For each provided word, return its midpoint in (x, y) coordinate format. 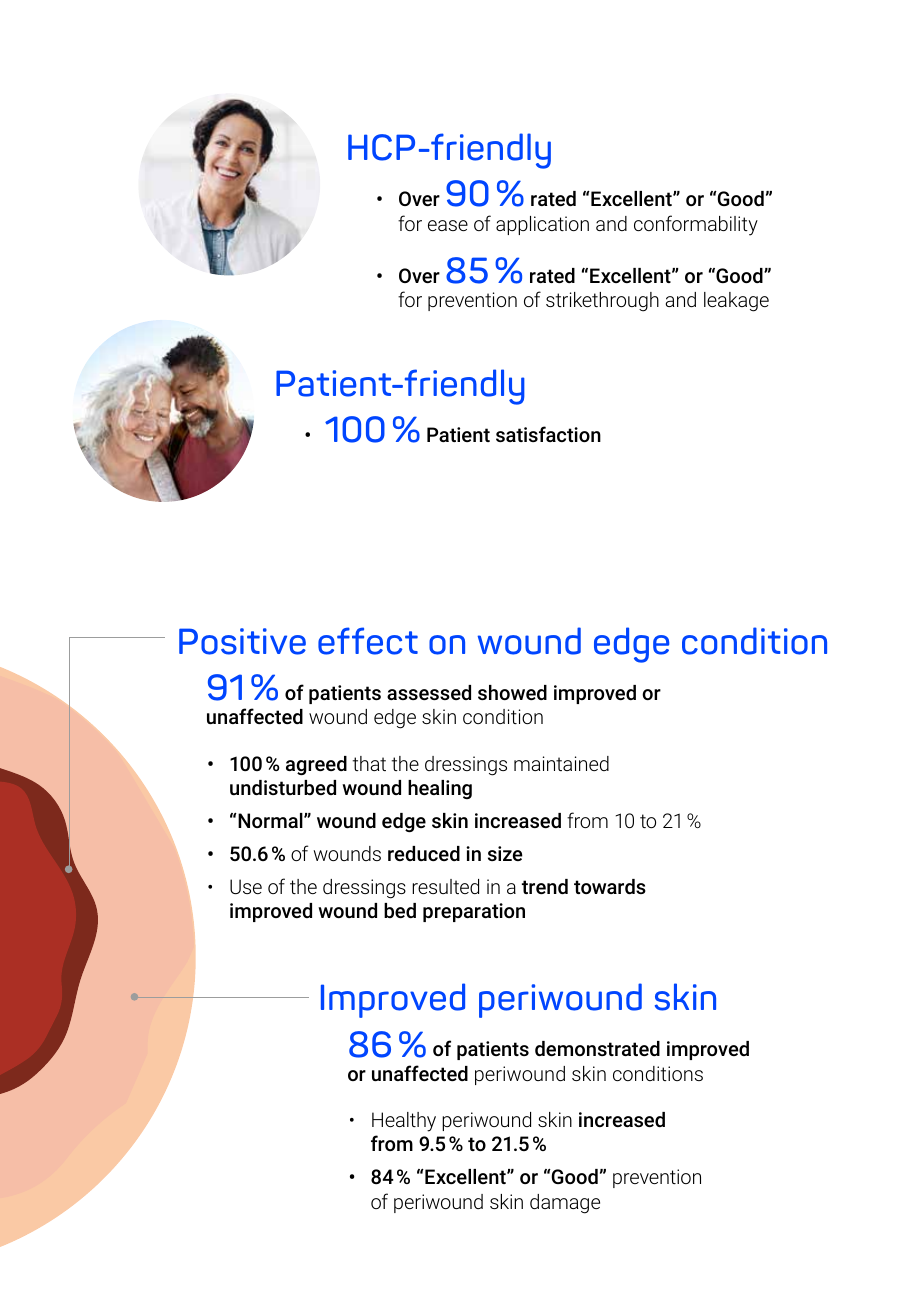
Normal (270, 820)
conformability (696, 225)
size (505, 853)
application (542, 225)
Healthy (404, 1122)
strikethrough (602, 302)
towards (610, 886)
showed (512, 692)
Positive (242, 641)
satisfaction (548, 434)
